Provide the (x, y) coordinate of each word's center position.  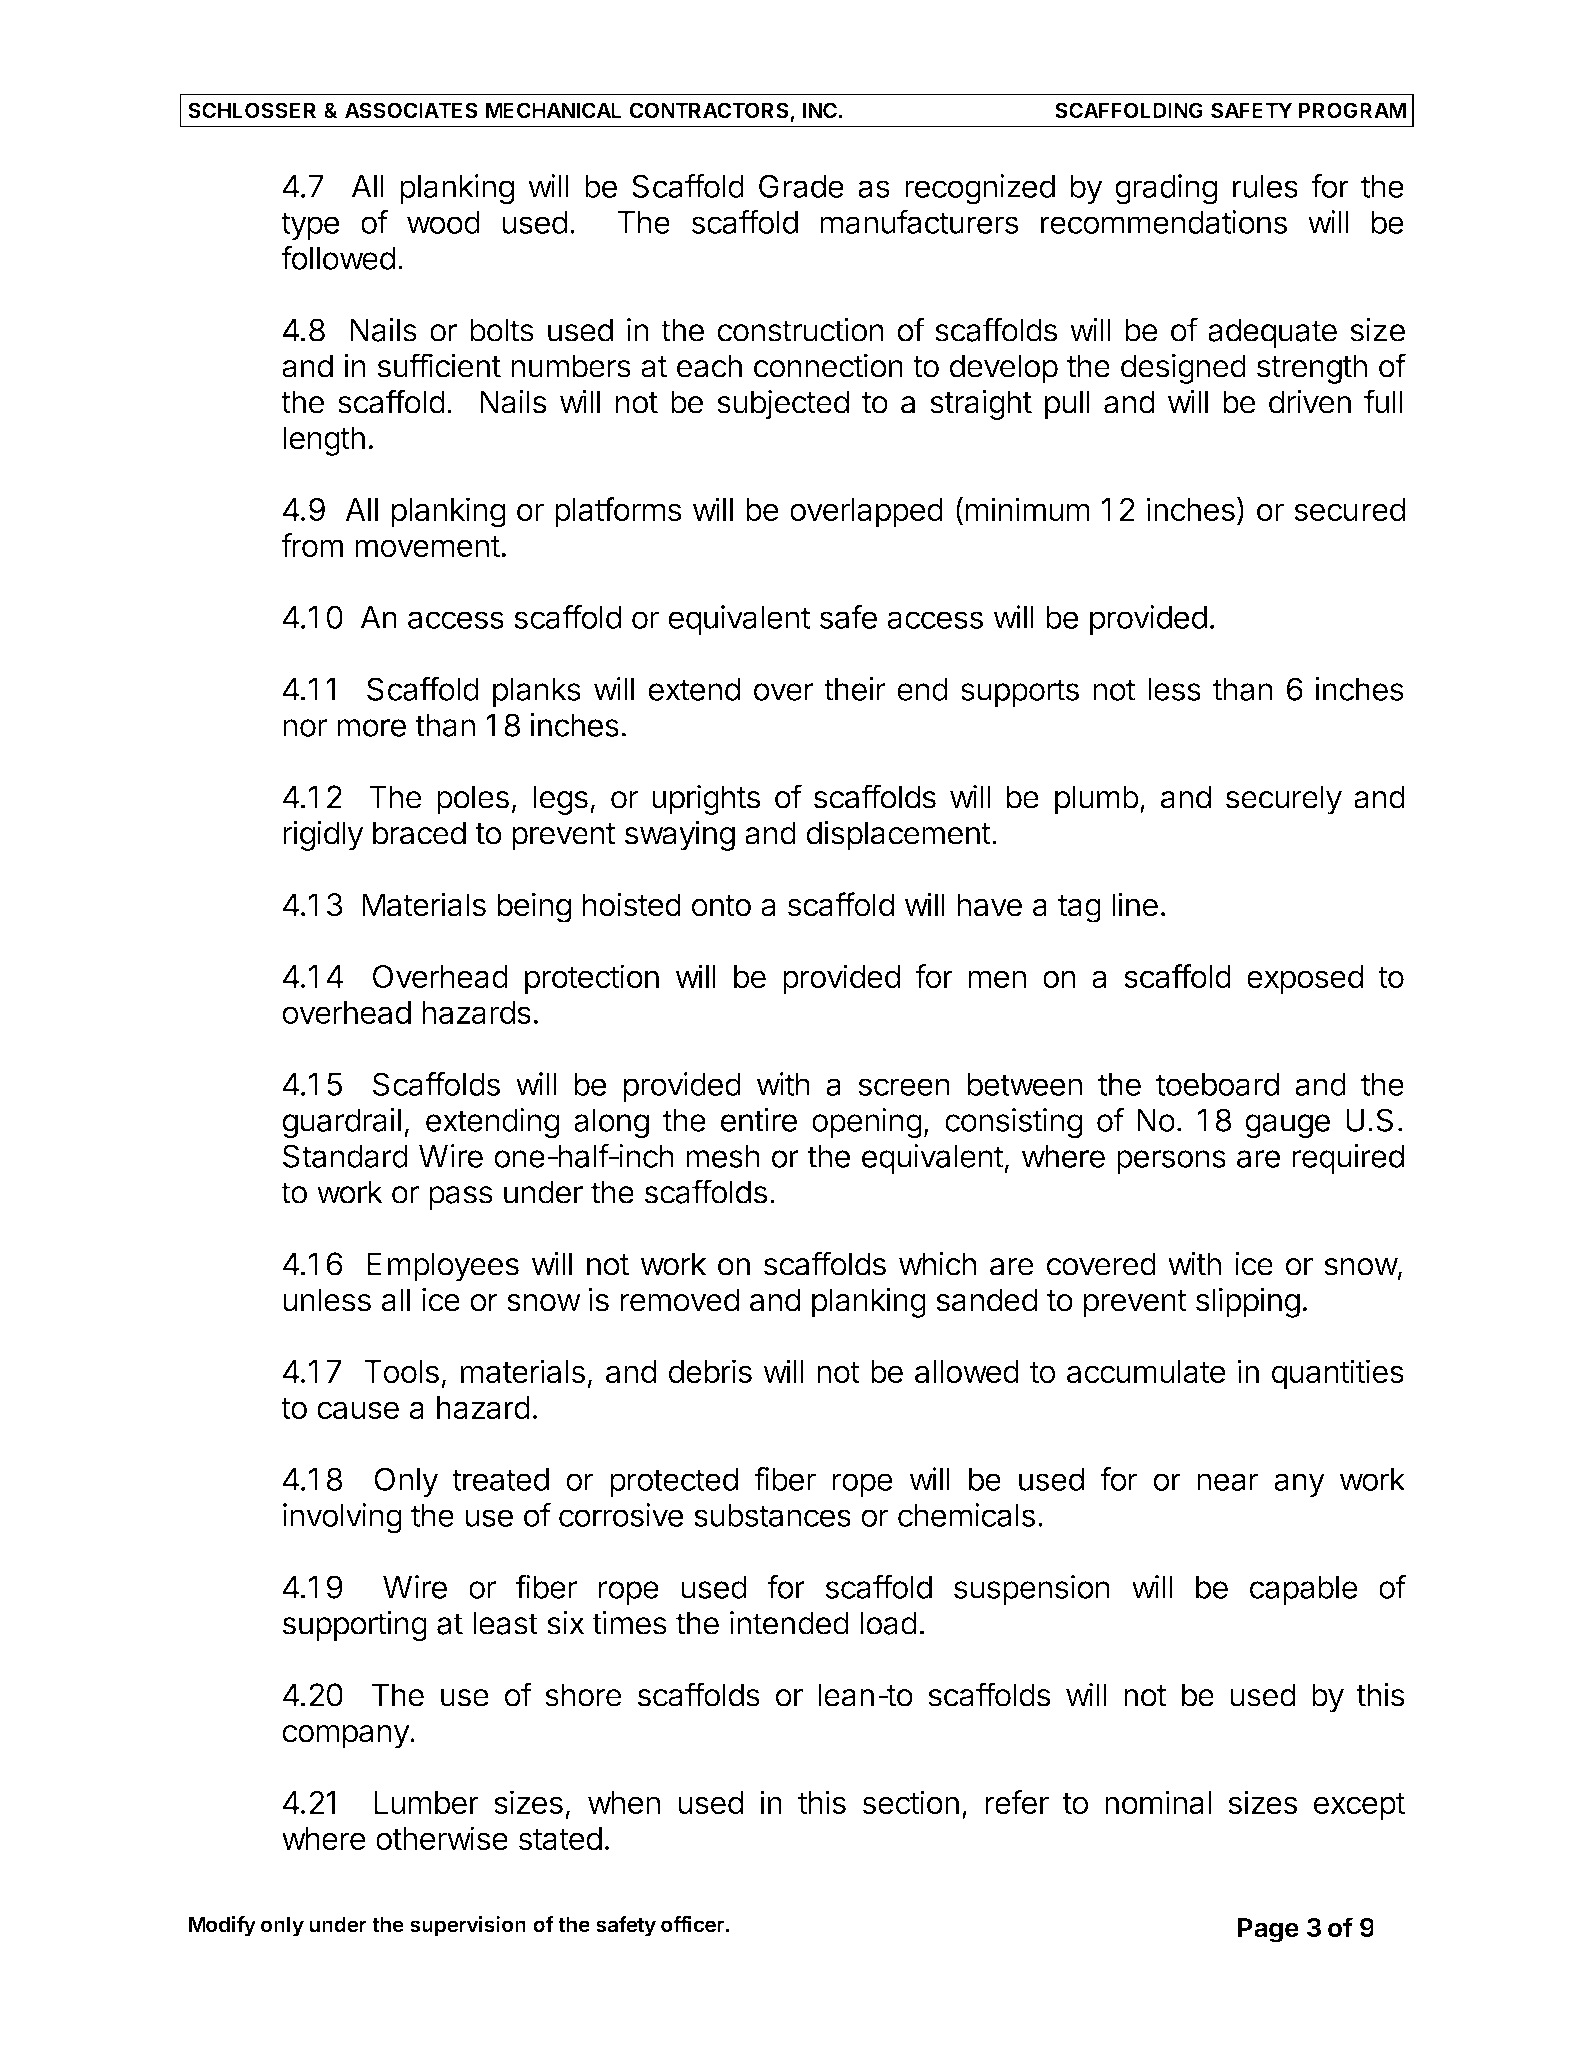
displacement (898, 836)
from (312, 545)
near (1228, 1482)
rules (1265, 186)
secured (1349, 509)
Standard (345, 1156)
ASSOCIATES (411, 110)
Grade (801, 186)
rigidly (323, 836)
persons (1171, 1162)
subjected (783, 405)
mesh (723, 1156)
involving (342, 1518)
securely (1284, 800)
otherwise (442, 1838)
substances (772, 1515)
